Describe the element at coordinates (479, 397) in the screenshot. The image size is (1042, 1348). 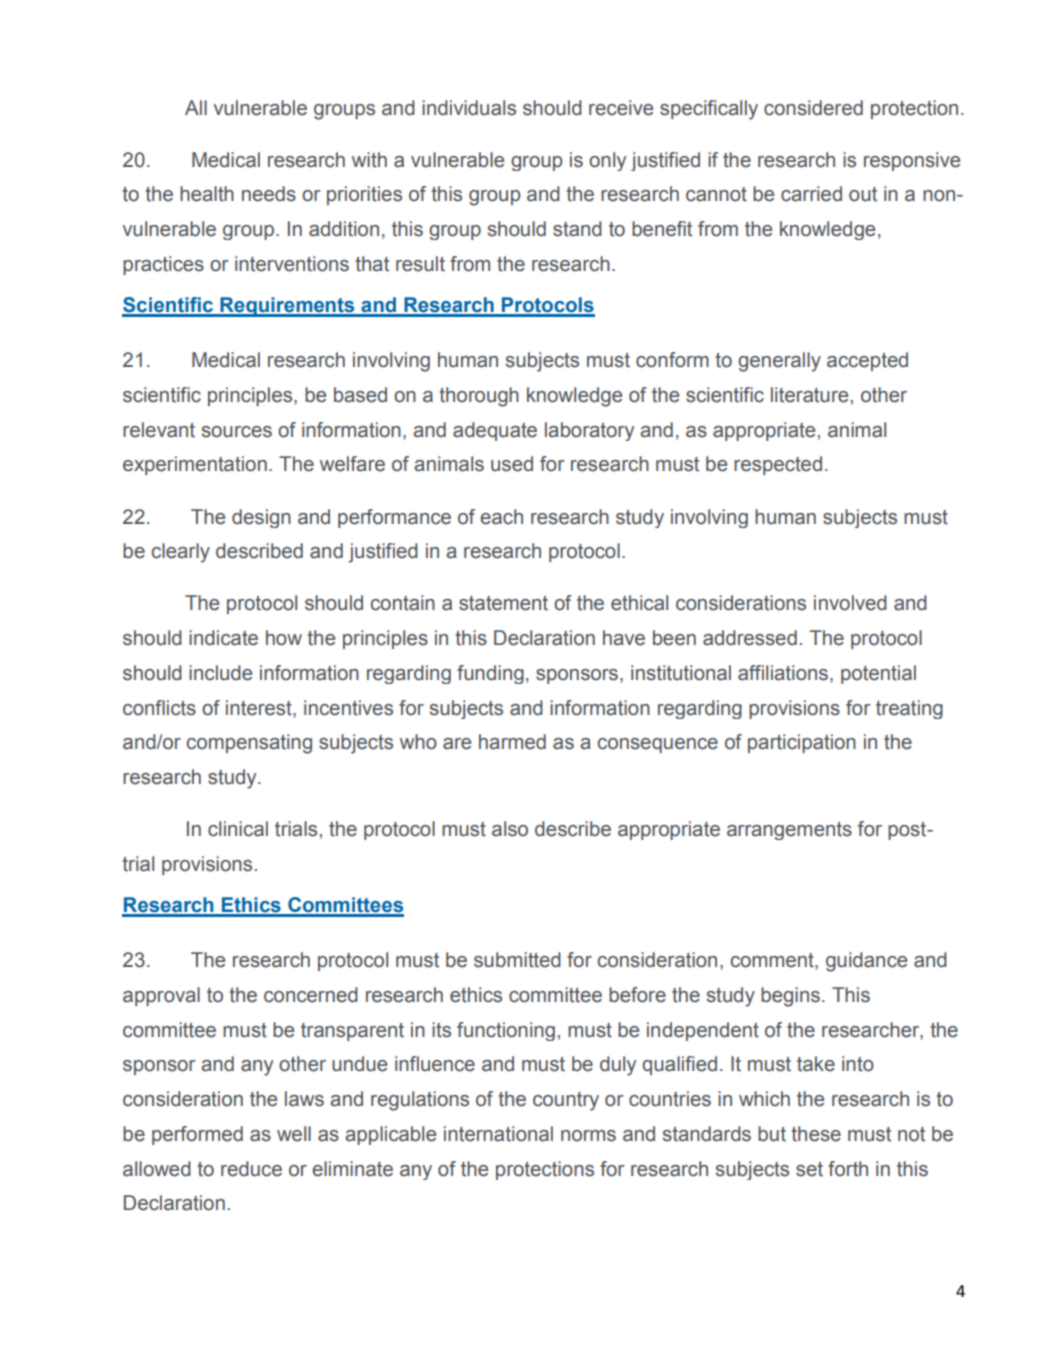
I see `thorough` at that location.
